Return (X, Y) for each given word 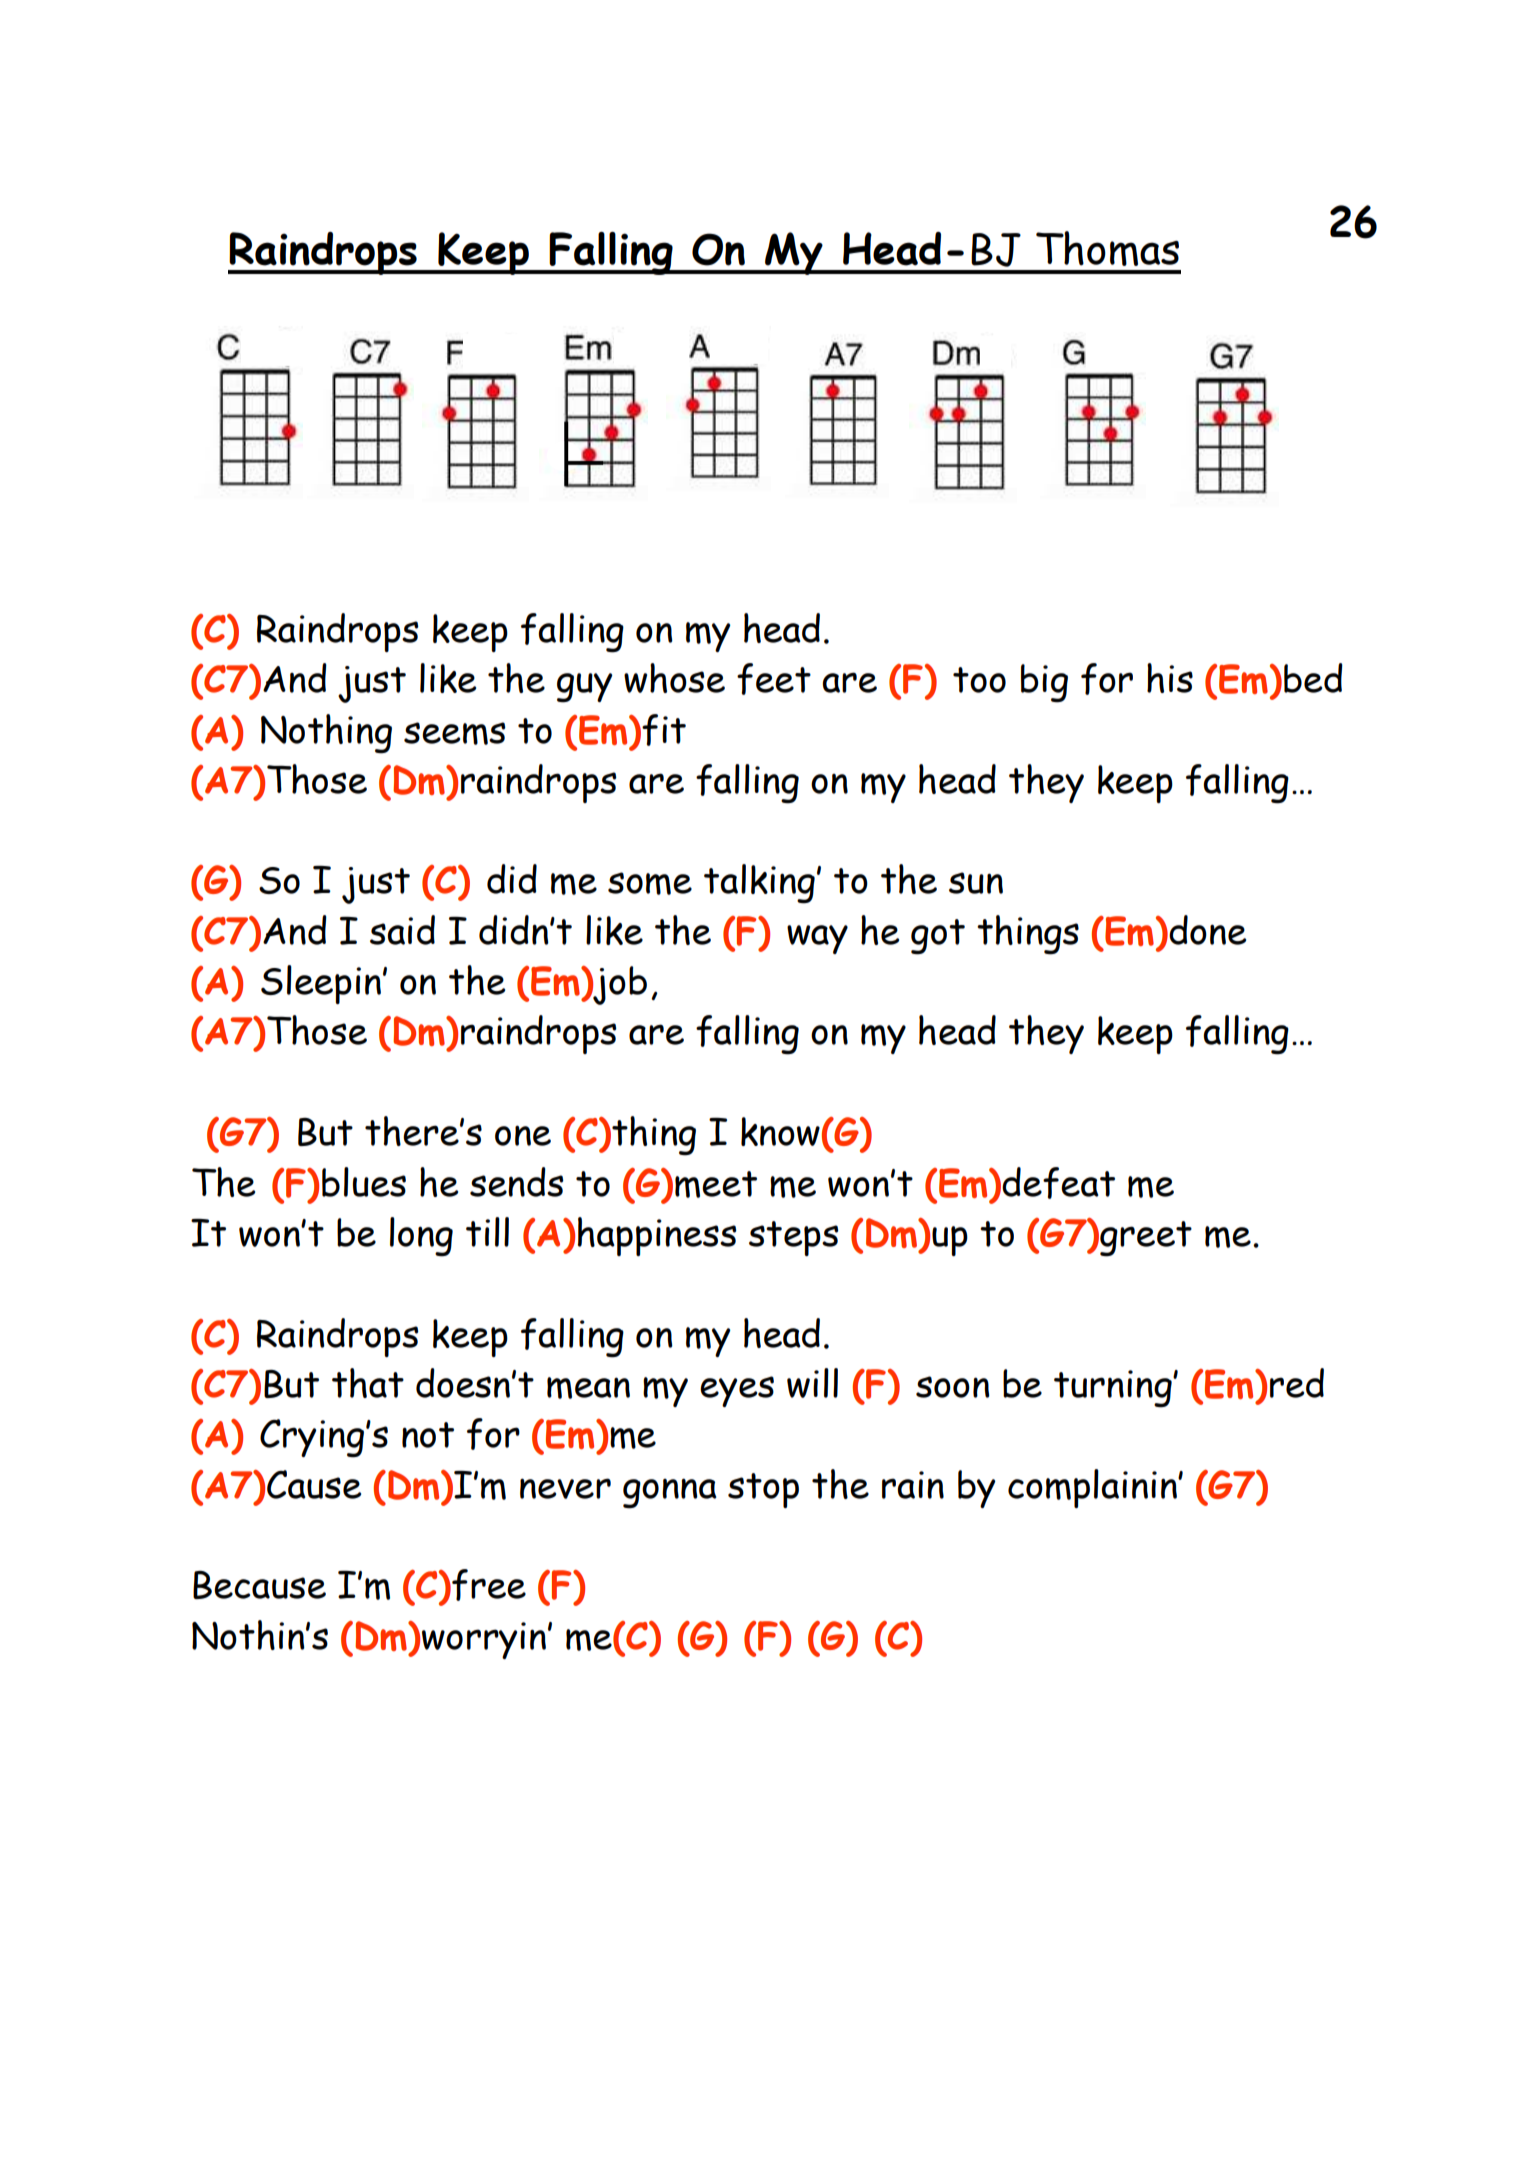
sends (517, 1182)
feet (774, 679)
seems (455, 733)
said (402, 930)
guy (585, 688)
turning (1114, 1389)
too (979, 680)
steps (794, 1238)
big (1044, 683)
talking (759, 884)
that (368, 1383)
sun (976, 883)
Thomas (1107, 248)
